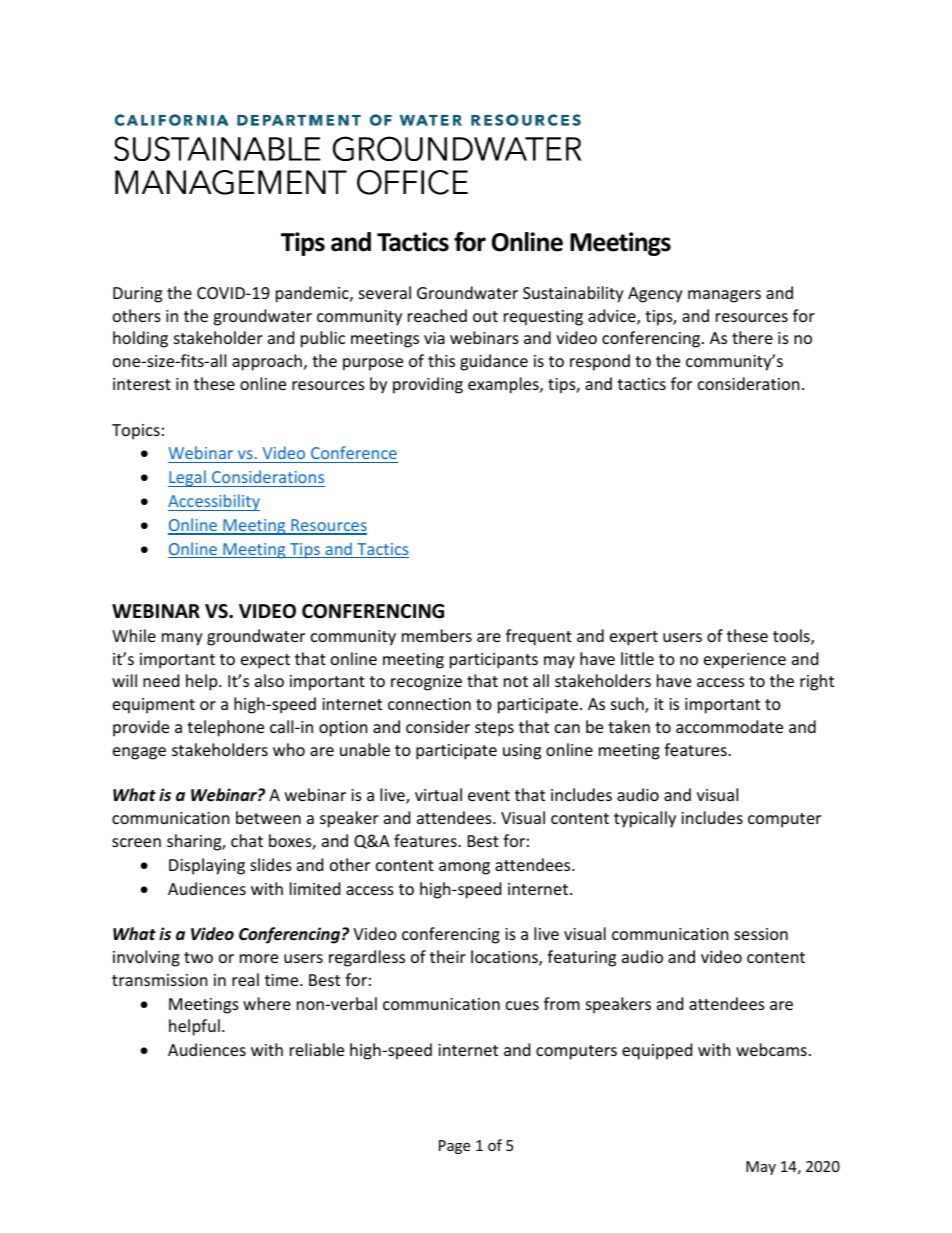 This screenshot has width=952, height=1233. What do you see at coordinates (485, 316) in the screenshot?
I see `out` at bounding box center [485, 316].
